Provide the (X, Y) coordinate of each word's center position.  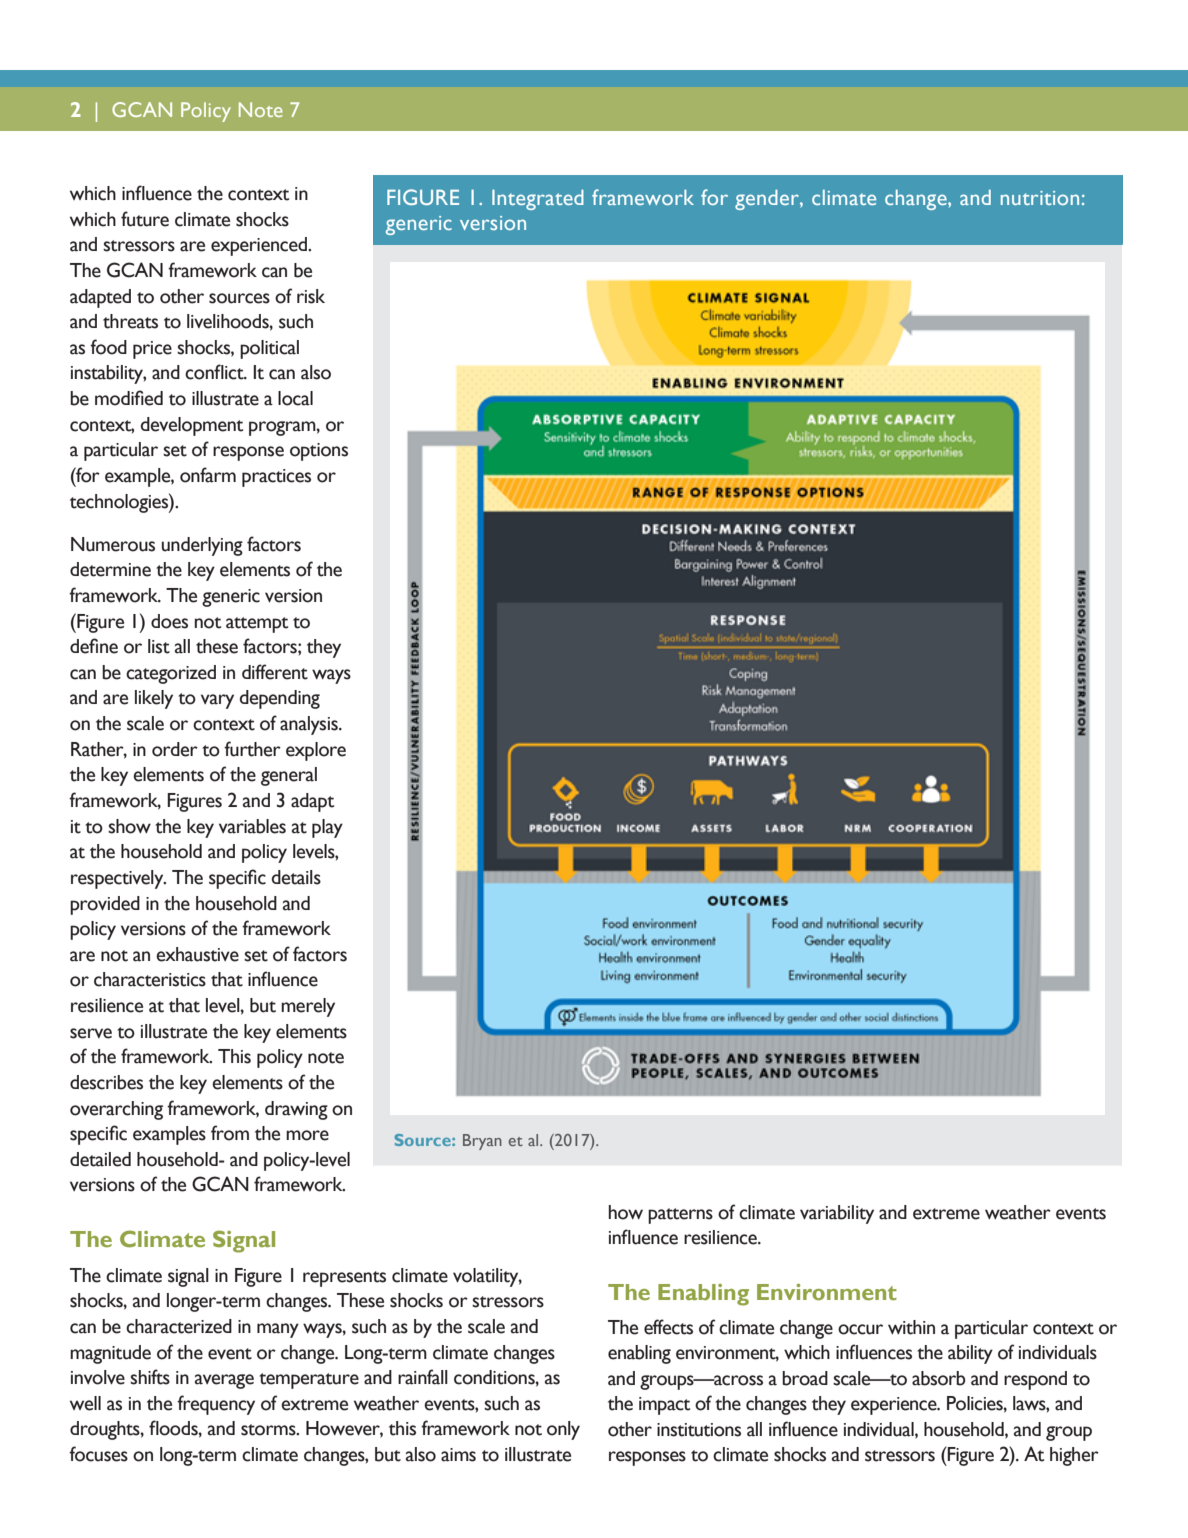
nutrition (1040, 198)
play (327, 828)
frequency (216, 1405)
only (563, 1430)
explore (316, 751)
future (145, 219)
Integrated (538, 200)
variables (252, 826)
